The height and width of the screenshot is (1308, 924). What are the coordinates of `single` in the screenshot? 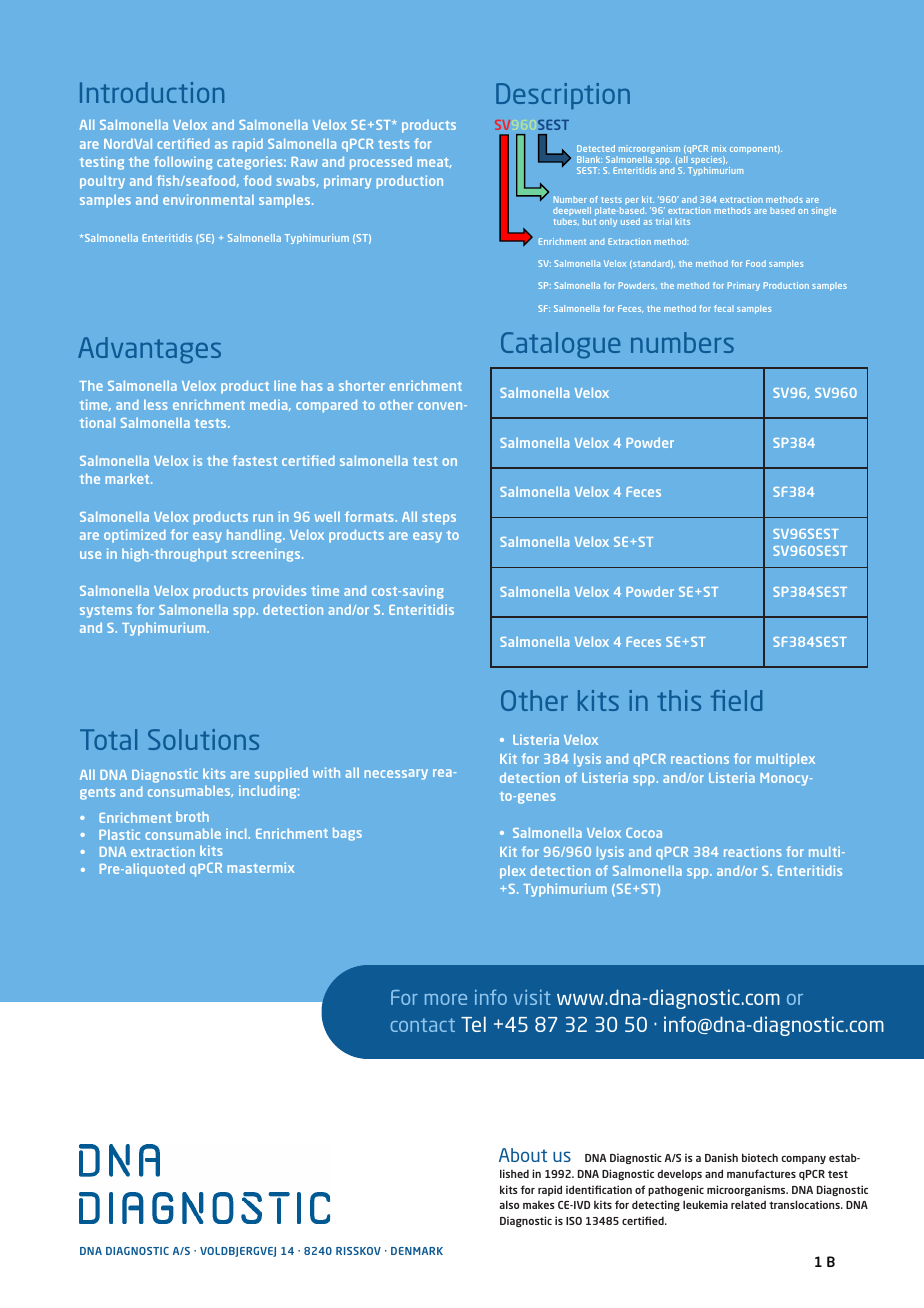 It's located at (824, 211).
